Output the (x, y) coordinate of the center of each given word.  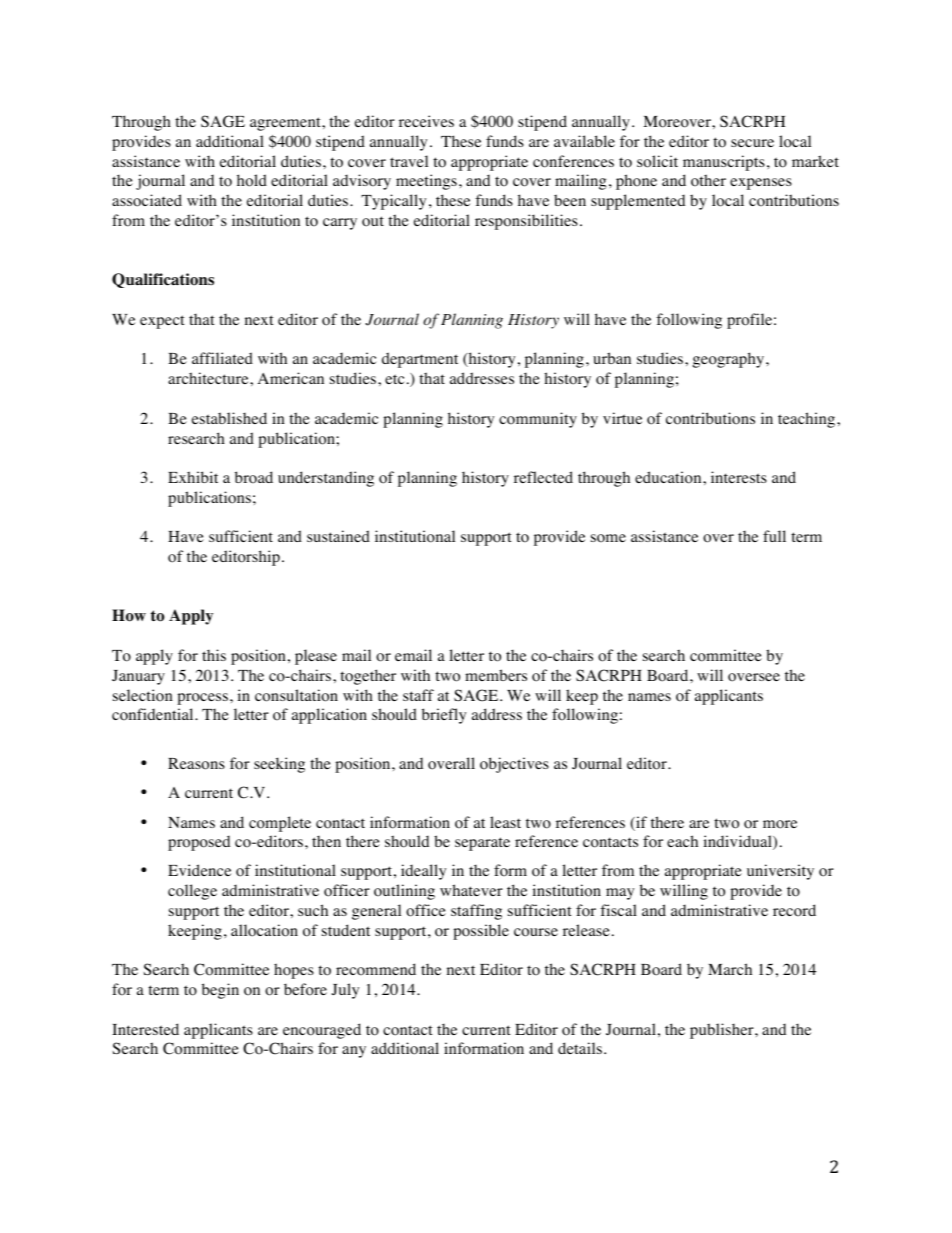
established (229, 418)
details (580, 1048)
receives (426, 121)
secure (752, 143)
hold (252, 180)
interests (739, 477)
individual (738, 842)
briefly (444, 716)
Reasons (196, 764)
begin (220, 991)
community (538, 420)
